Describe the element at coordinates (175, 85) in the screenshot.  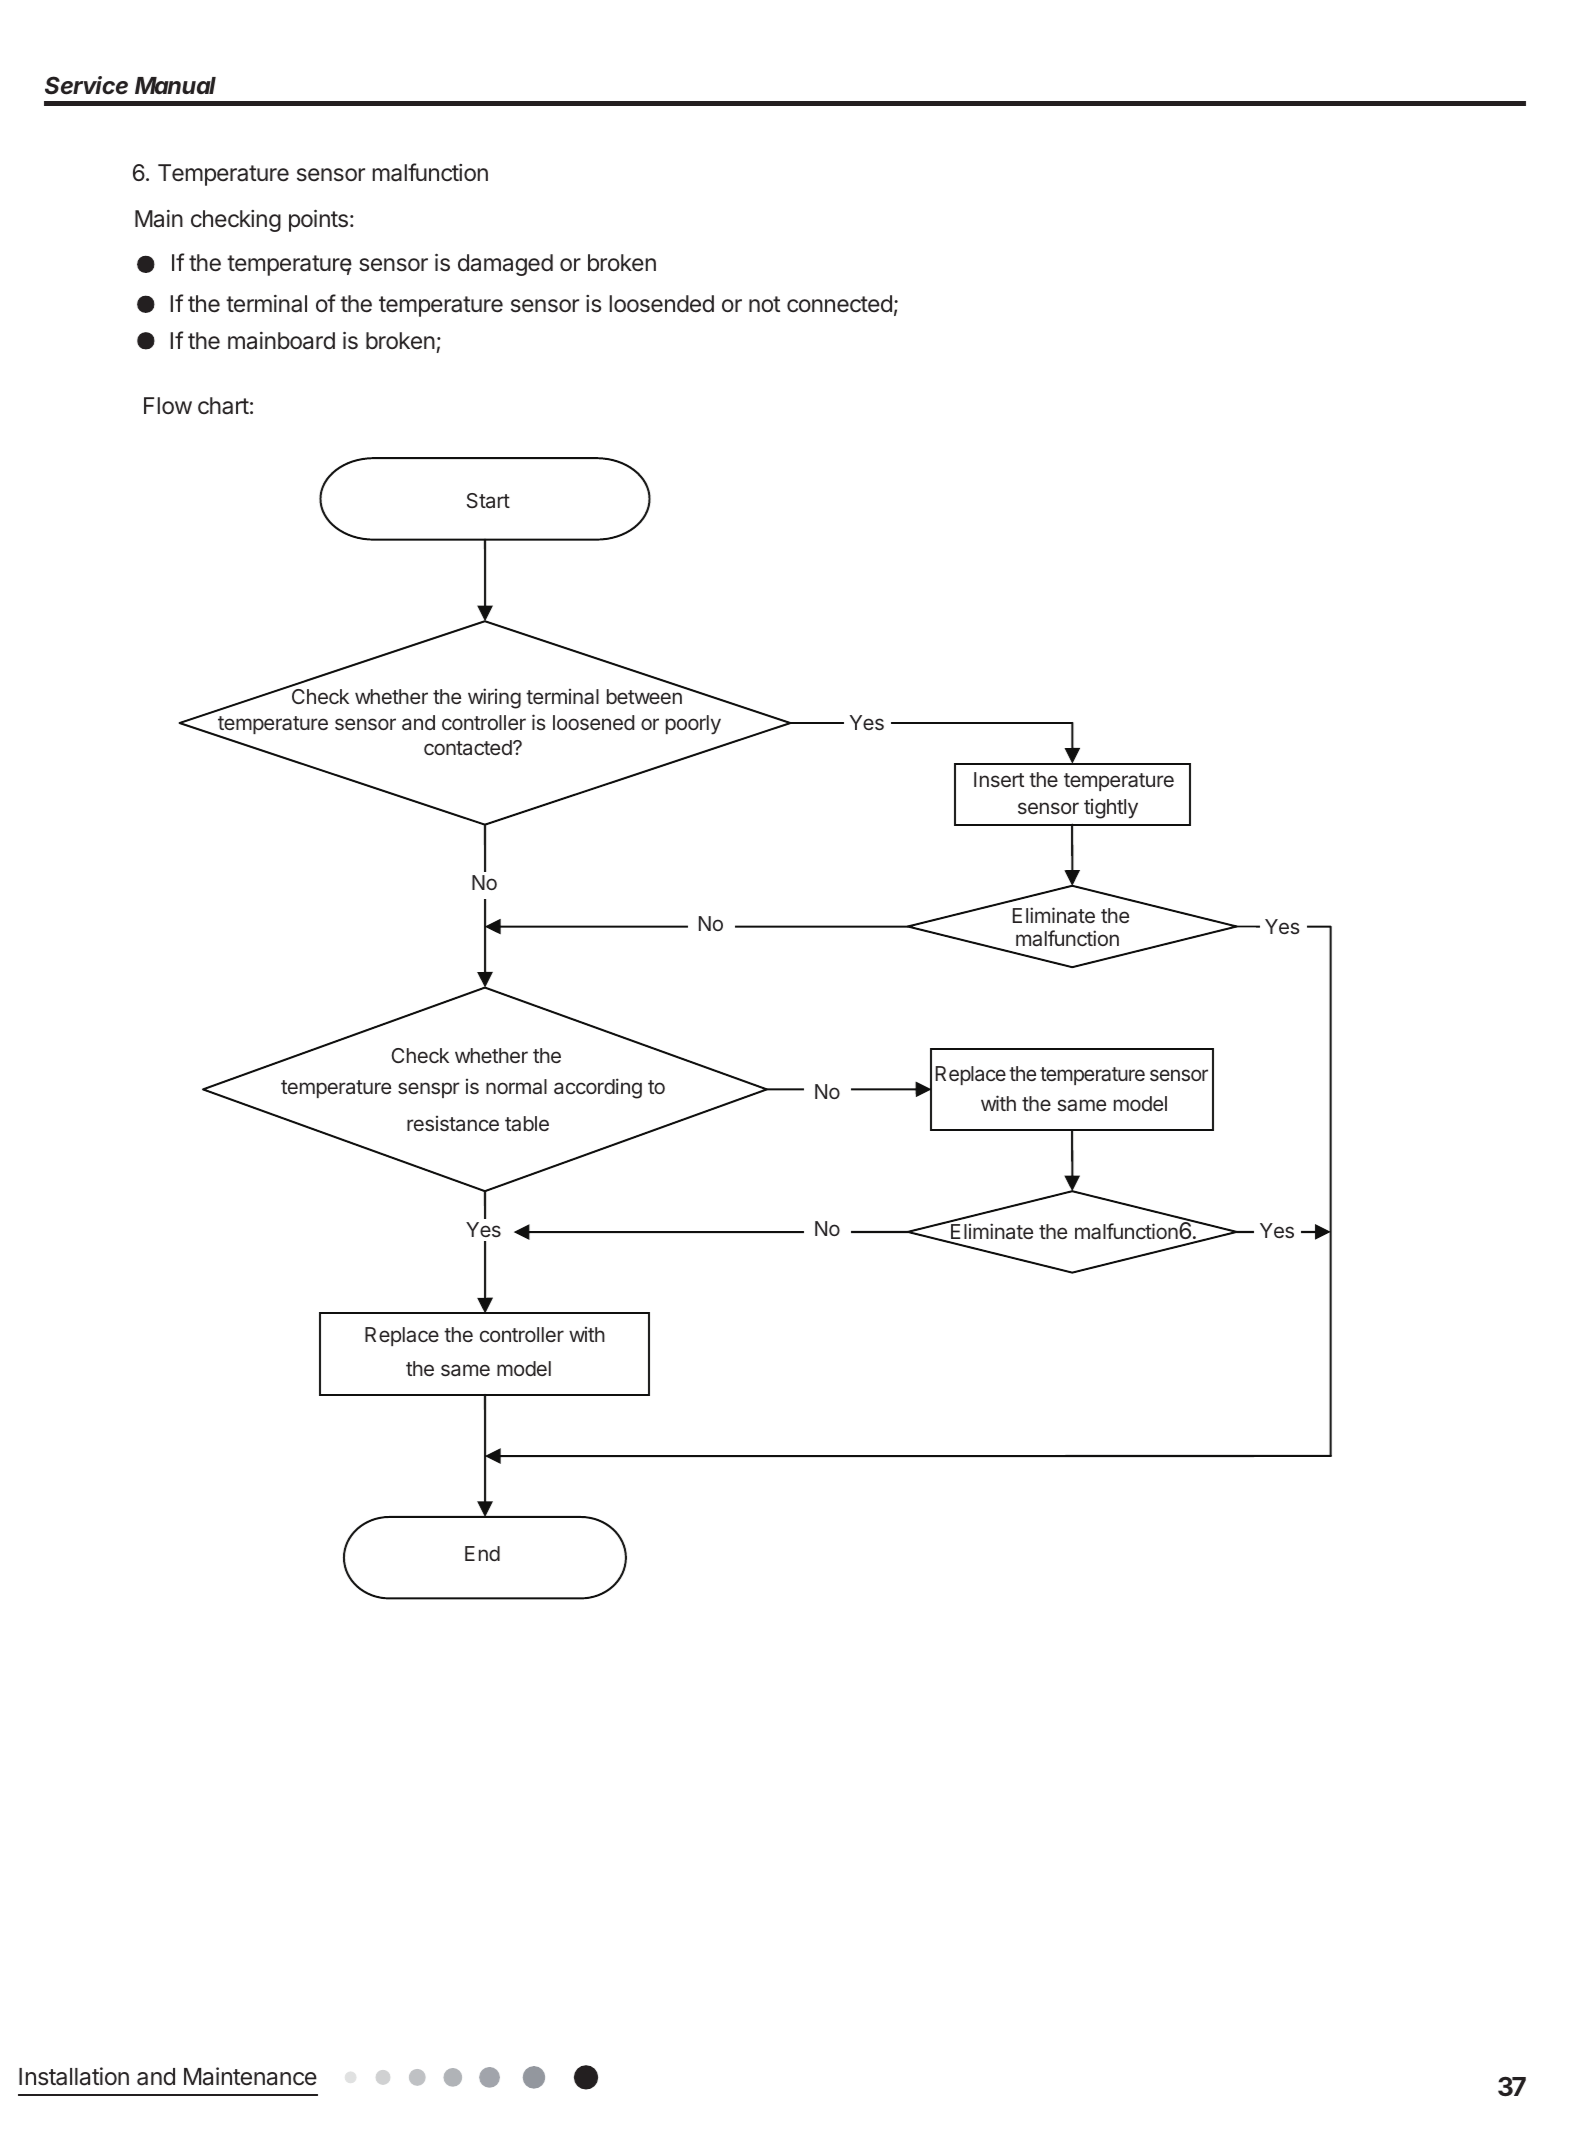
I see `Manual` at that location.
